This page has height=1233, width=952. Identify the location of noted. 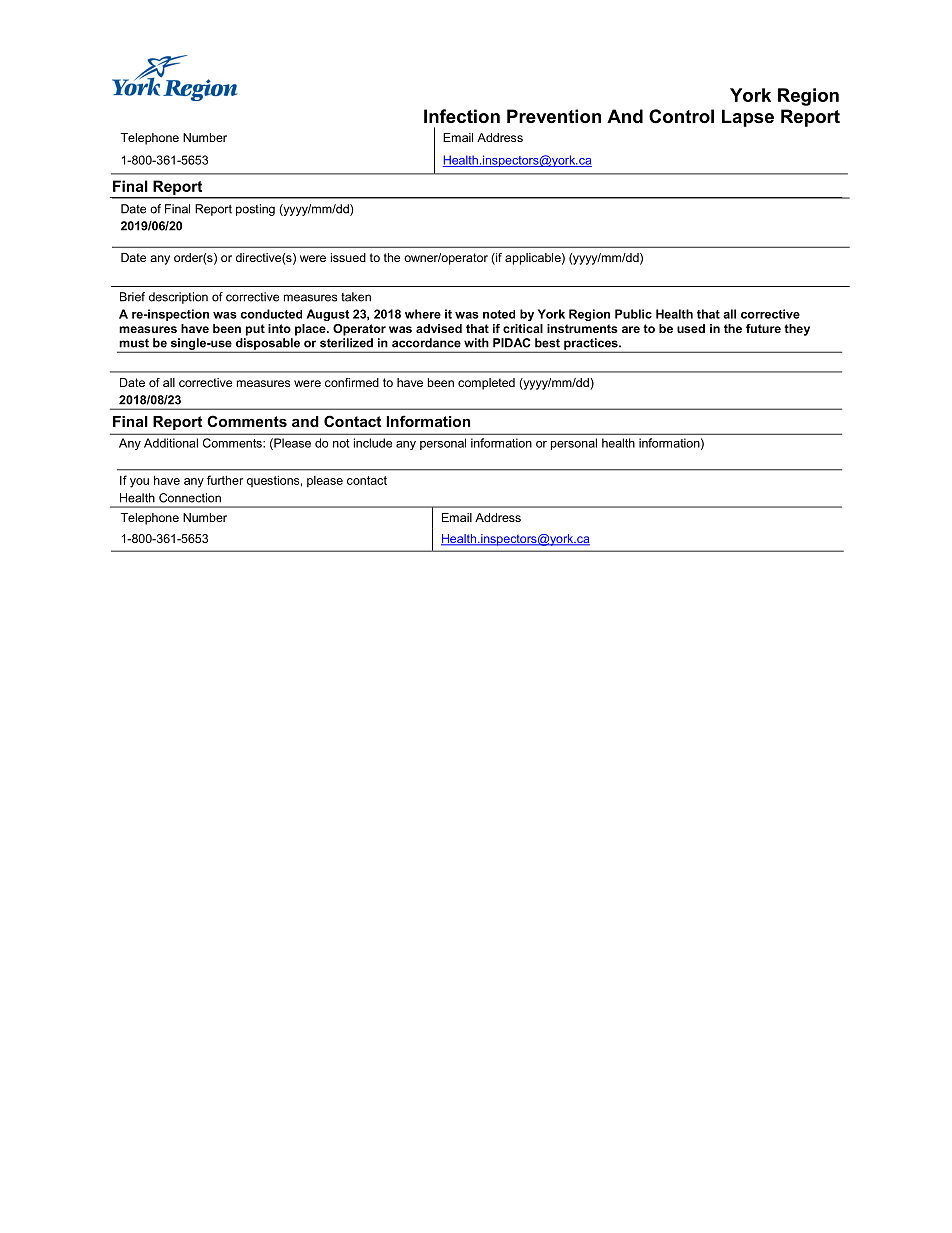
(499, 314).
